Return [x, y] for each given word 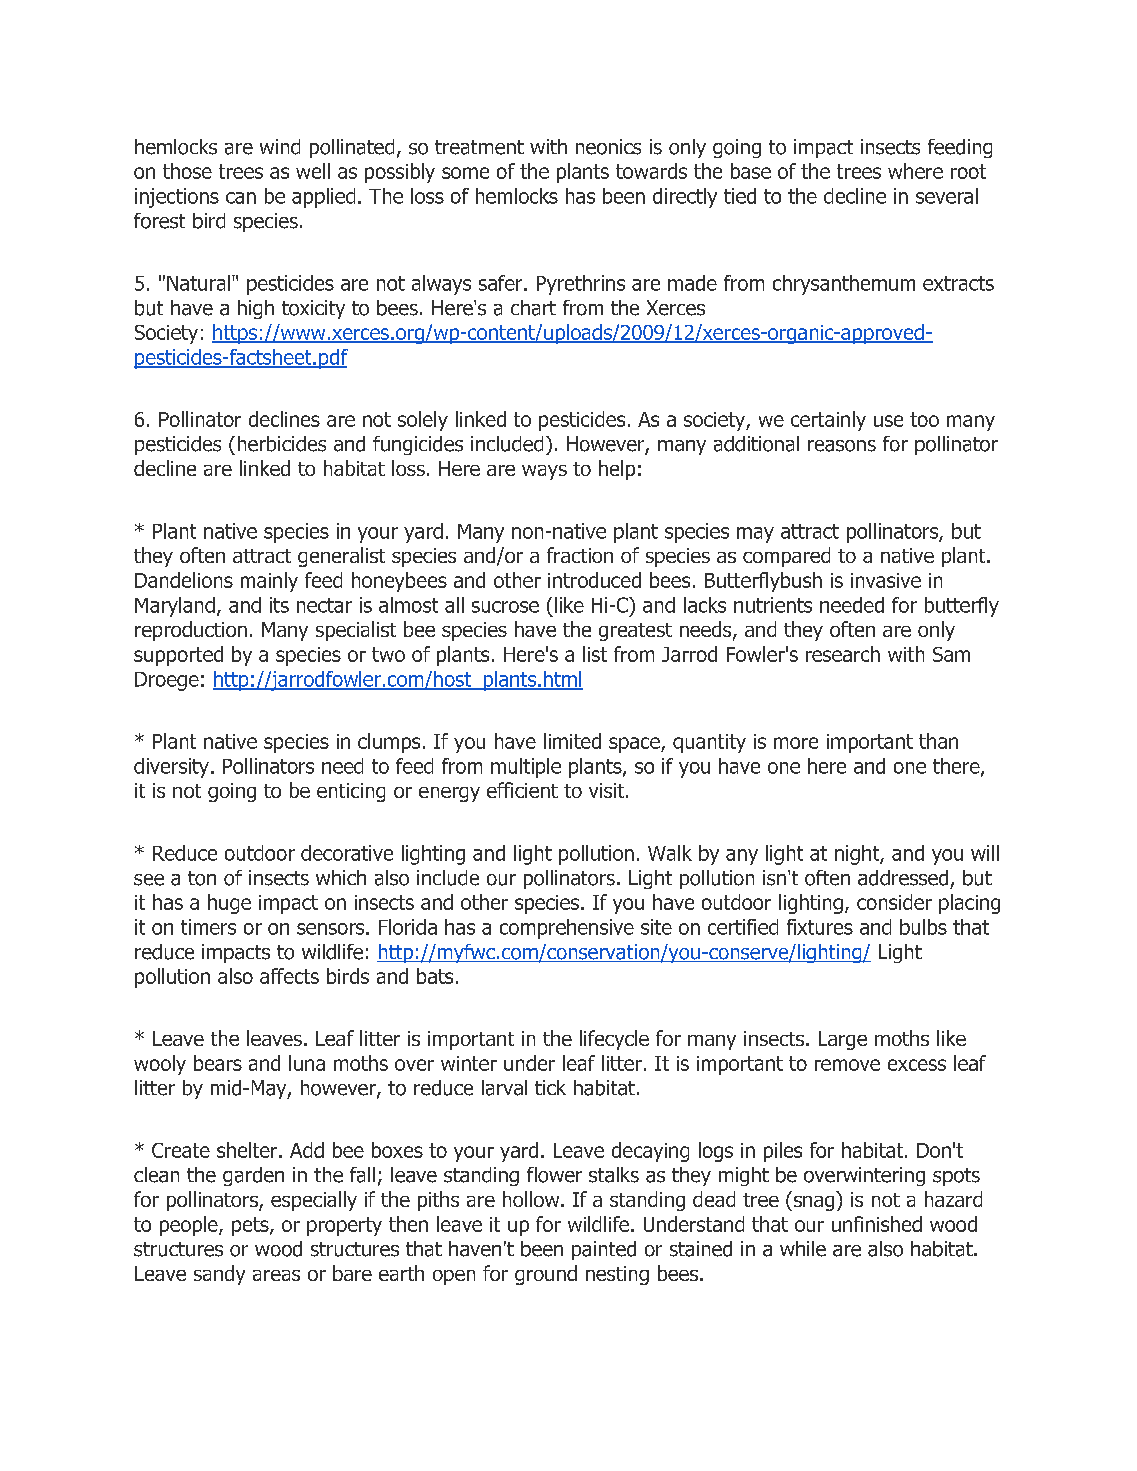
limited [572, 741]
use [888, 421]
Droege [167, 681]
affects [289, 976]
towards [651, 171]
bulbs [923, 927]
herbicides [282, 444]
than [938, 741]
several [947, 196]
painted [604, 1250]
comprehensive [567, 929]
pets [251, 1226]
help [617, 470]
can [241, 198]
